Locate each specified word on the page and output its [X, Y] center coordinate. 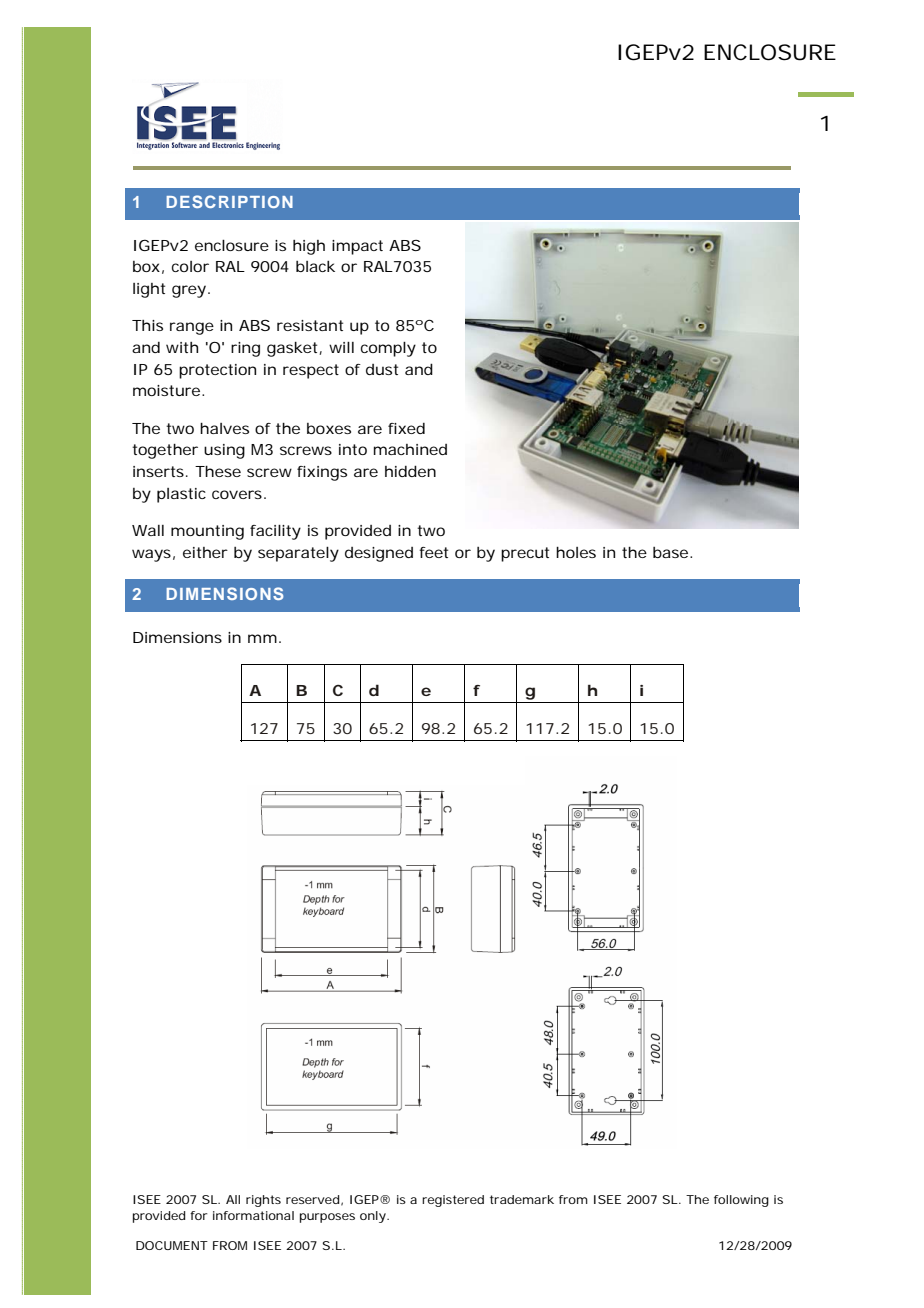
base [670, 552]
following [741, 1201]
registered [453, 1201]
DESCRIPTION [229, 201]
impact [357, 247]
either [205, 552]
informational [253, 1215]
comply [388, 349]
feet [433, 552]
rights [263, 1201]
